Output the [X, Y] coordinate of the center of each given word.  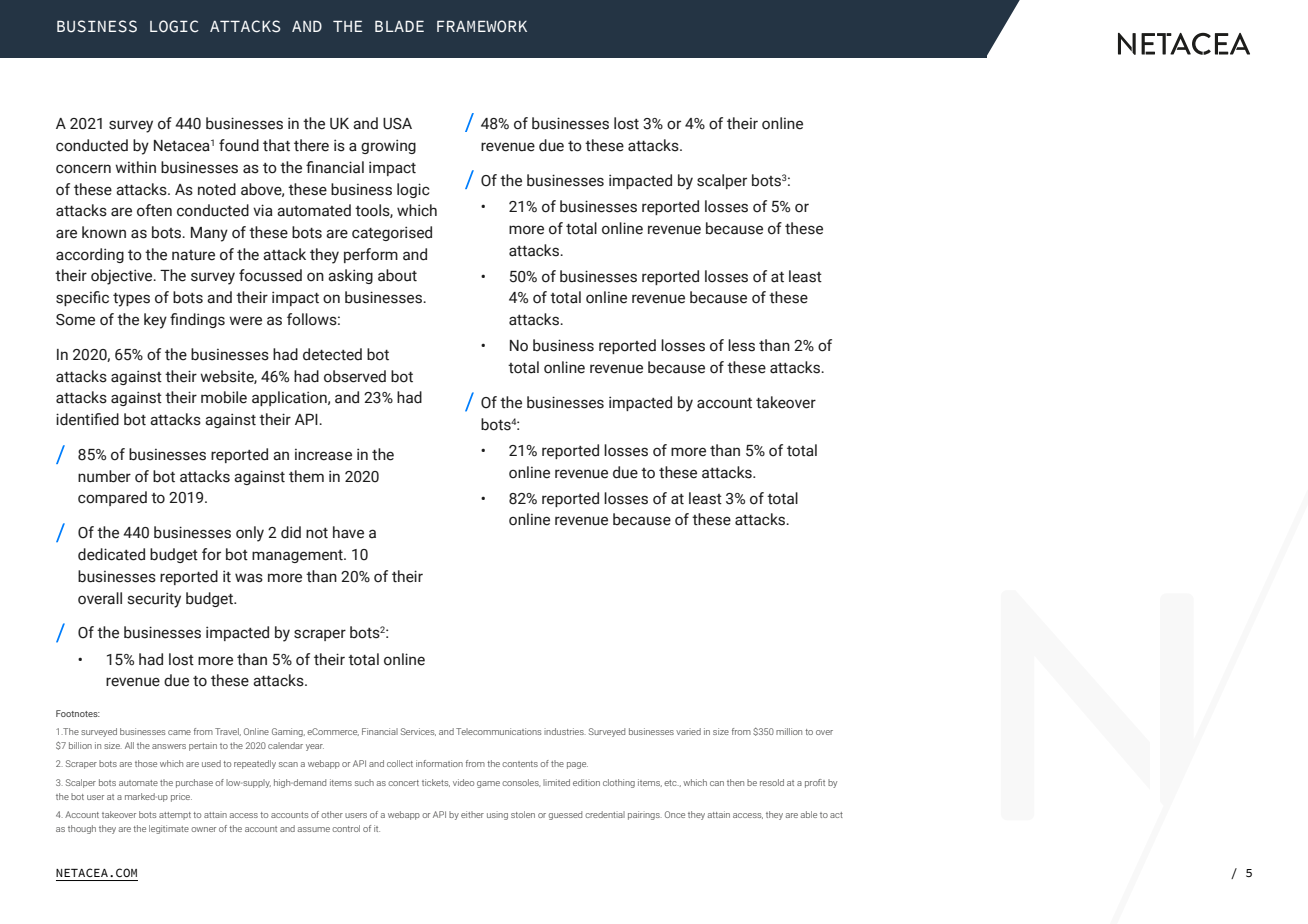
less [741, 345]
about [397, 275]
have [348, 532]
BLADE [399, 26]
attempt [175, 816]
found [239, 145]
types [131, 300]
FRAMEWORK [482, 26]
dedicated [111, 554]
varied [688, 731]
